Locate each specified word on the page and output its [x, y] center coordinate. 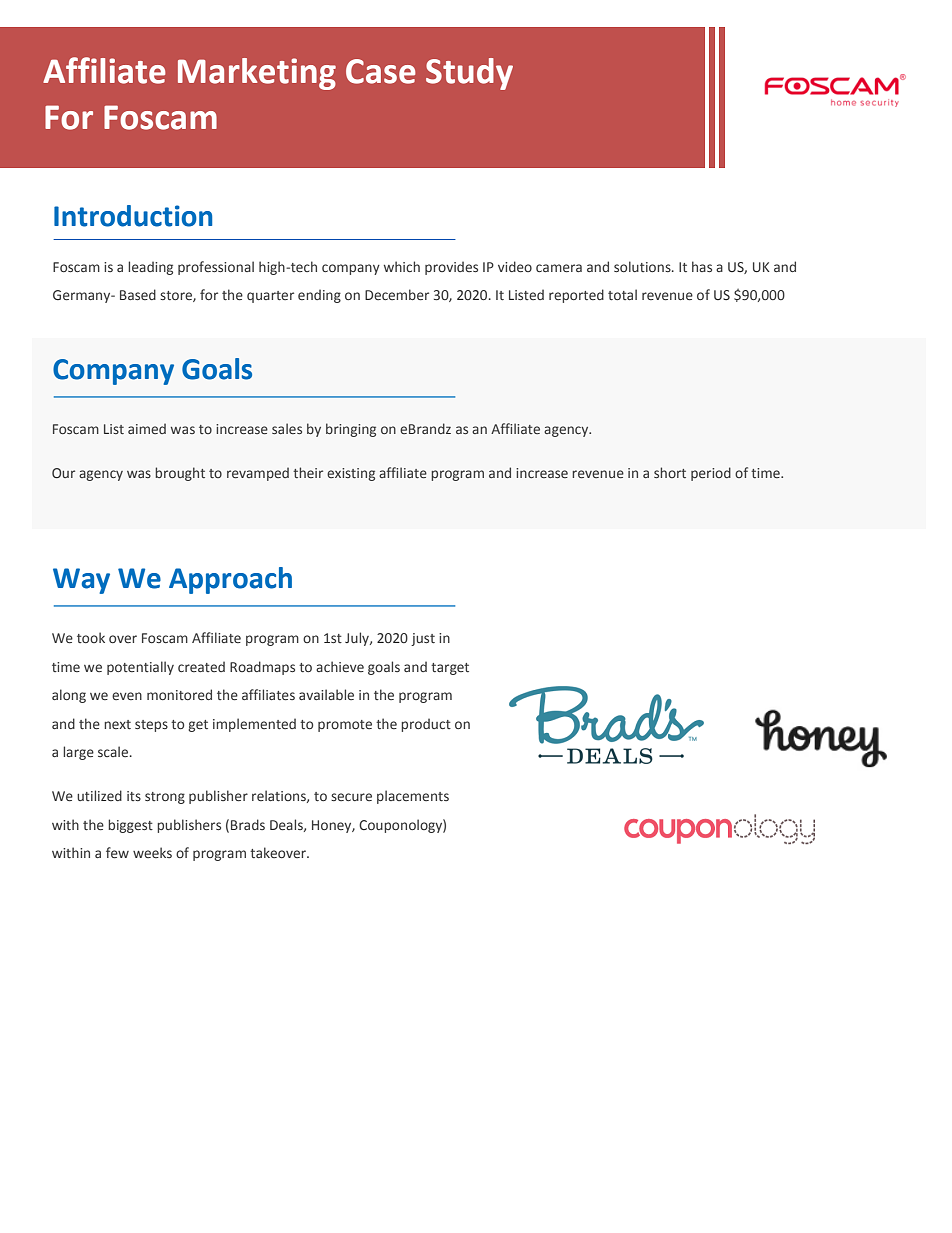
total [622, 294]
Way [81, 581]
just [423, 639]
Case [381, 71]
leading [150, 268]
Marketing [257, 74]
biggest [130, 826]
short [670, 472]
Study [469, 74]
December [397, 295]
